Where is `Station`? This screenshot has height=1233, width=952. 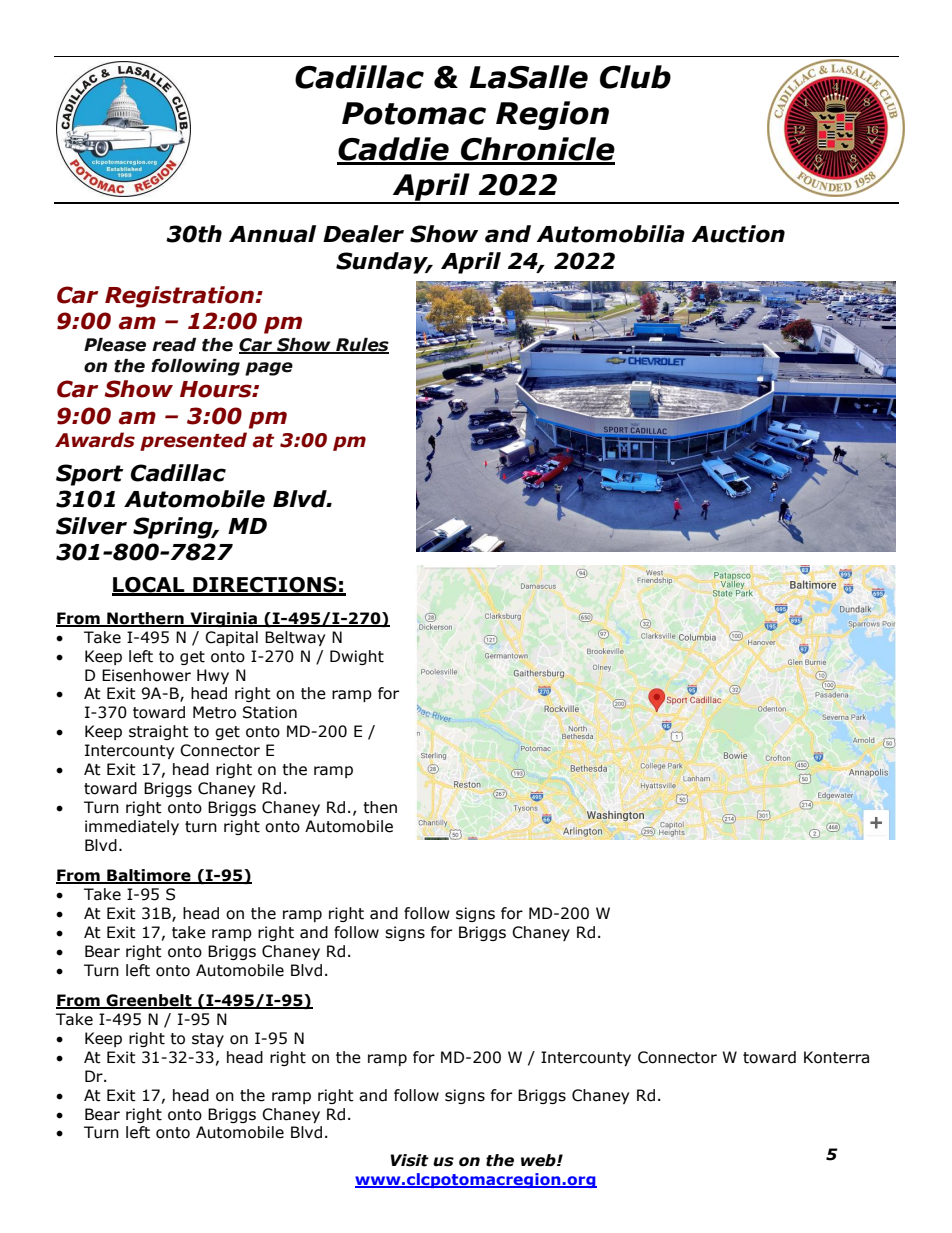
Station is located at coordinates (270, 712).
